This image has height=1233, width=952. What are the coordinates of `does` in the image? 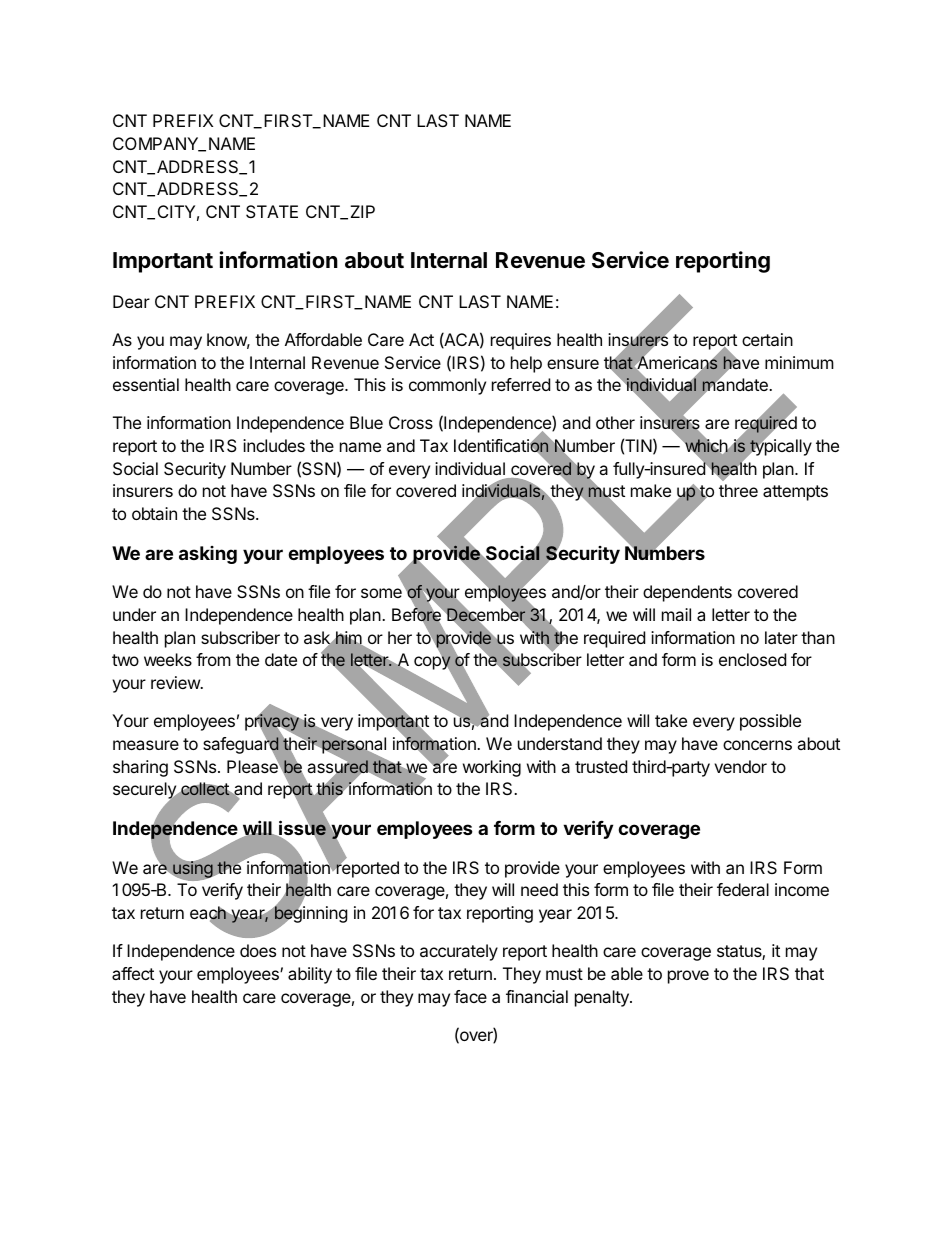 It's located at (258, 950).
